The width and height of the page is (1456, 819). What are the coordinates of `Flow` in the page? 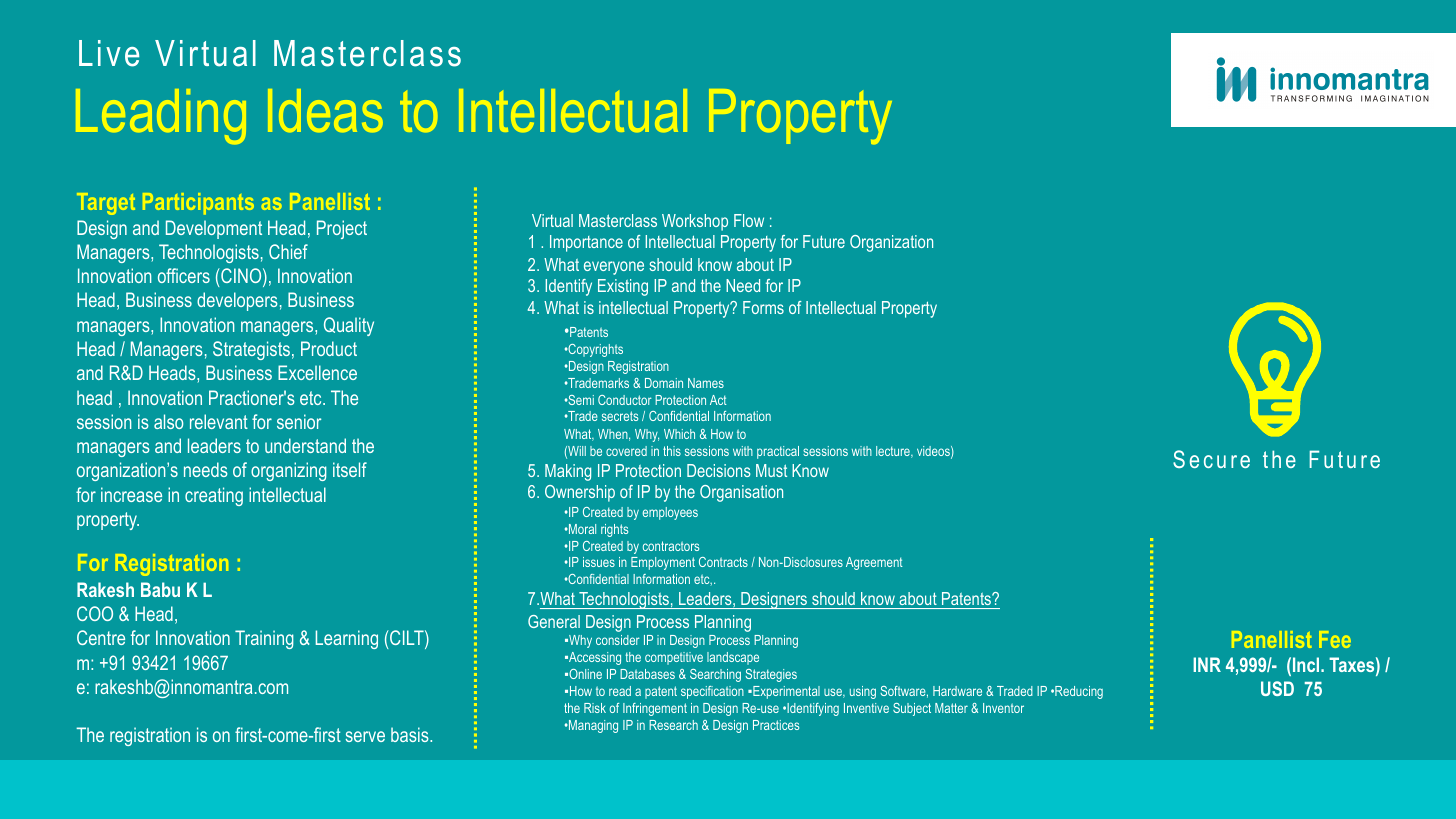 It's located at (749, 220).
